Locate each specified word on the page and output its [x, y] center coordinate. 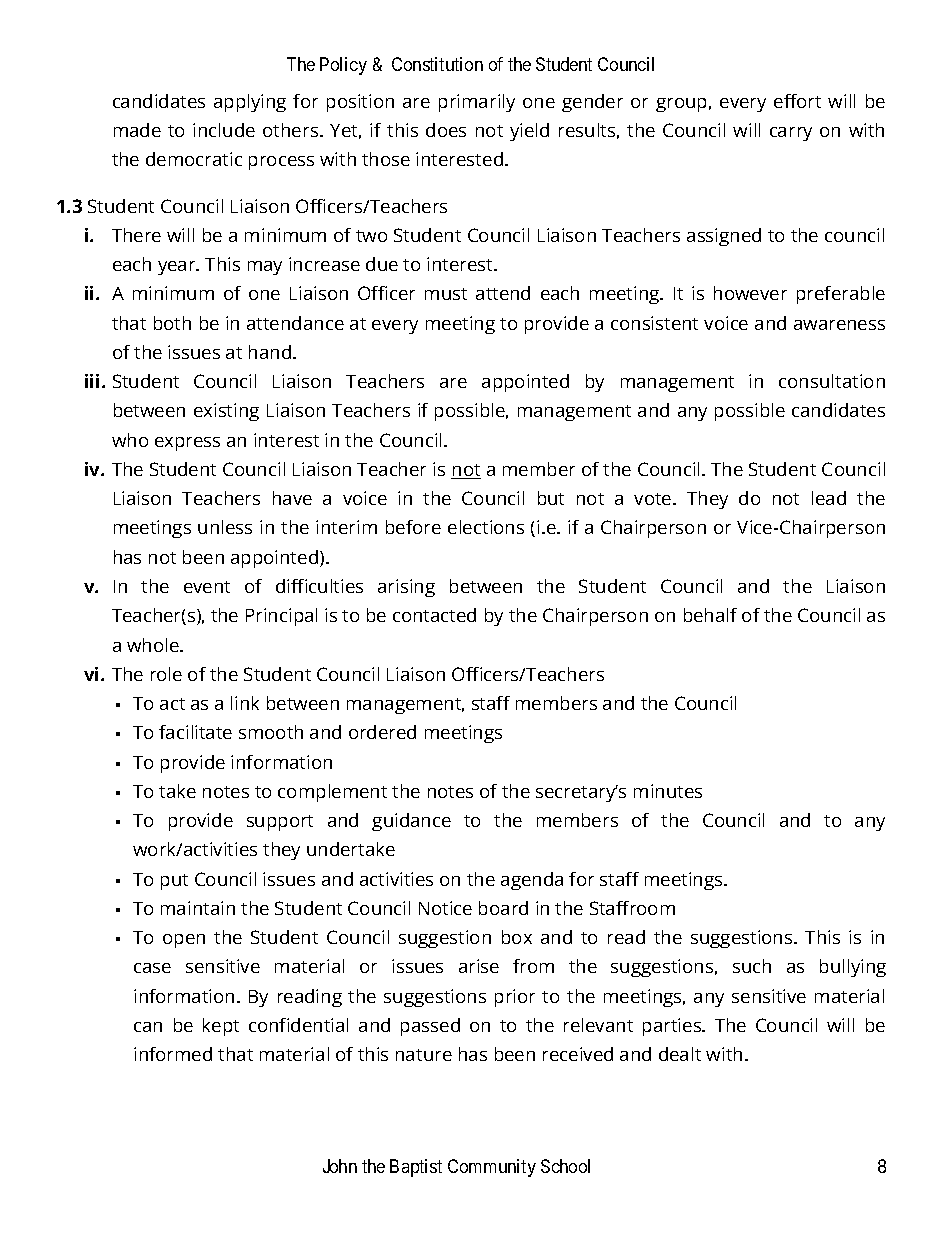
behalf [710, 615]
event [207, 587]
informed [173, 1054]
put [174, 882]
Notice [445, 908]
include [224, 130]
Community [492, 1168]
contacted [434, 615]
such [752, 966]
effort [797, 101]
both [172, 323]
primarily [477, 103]
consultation [832, 381]
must [446, 294]
